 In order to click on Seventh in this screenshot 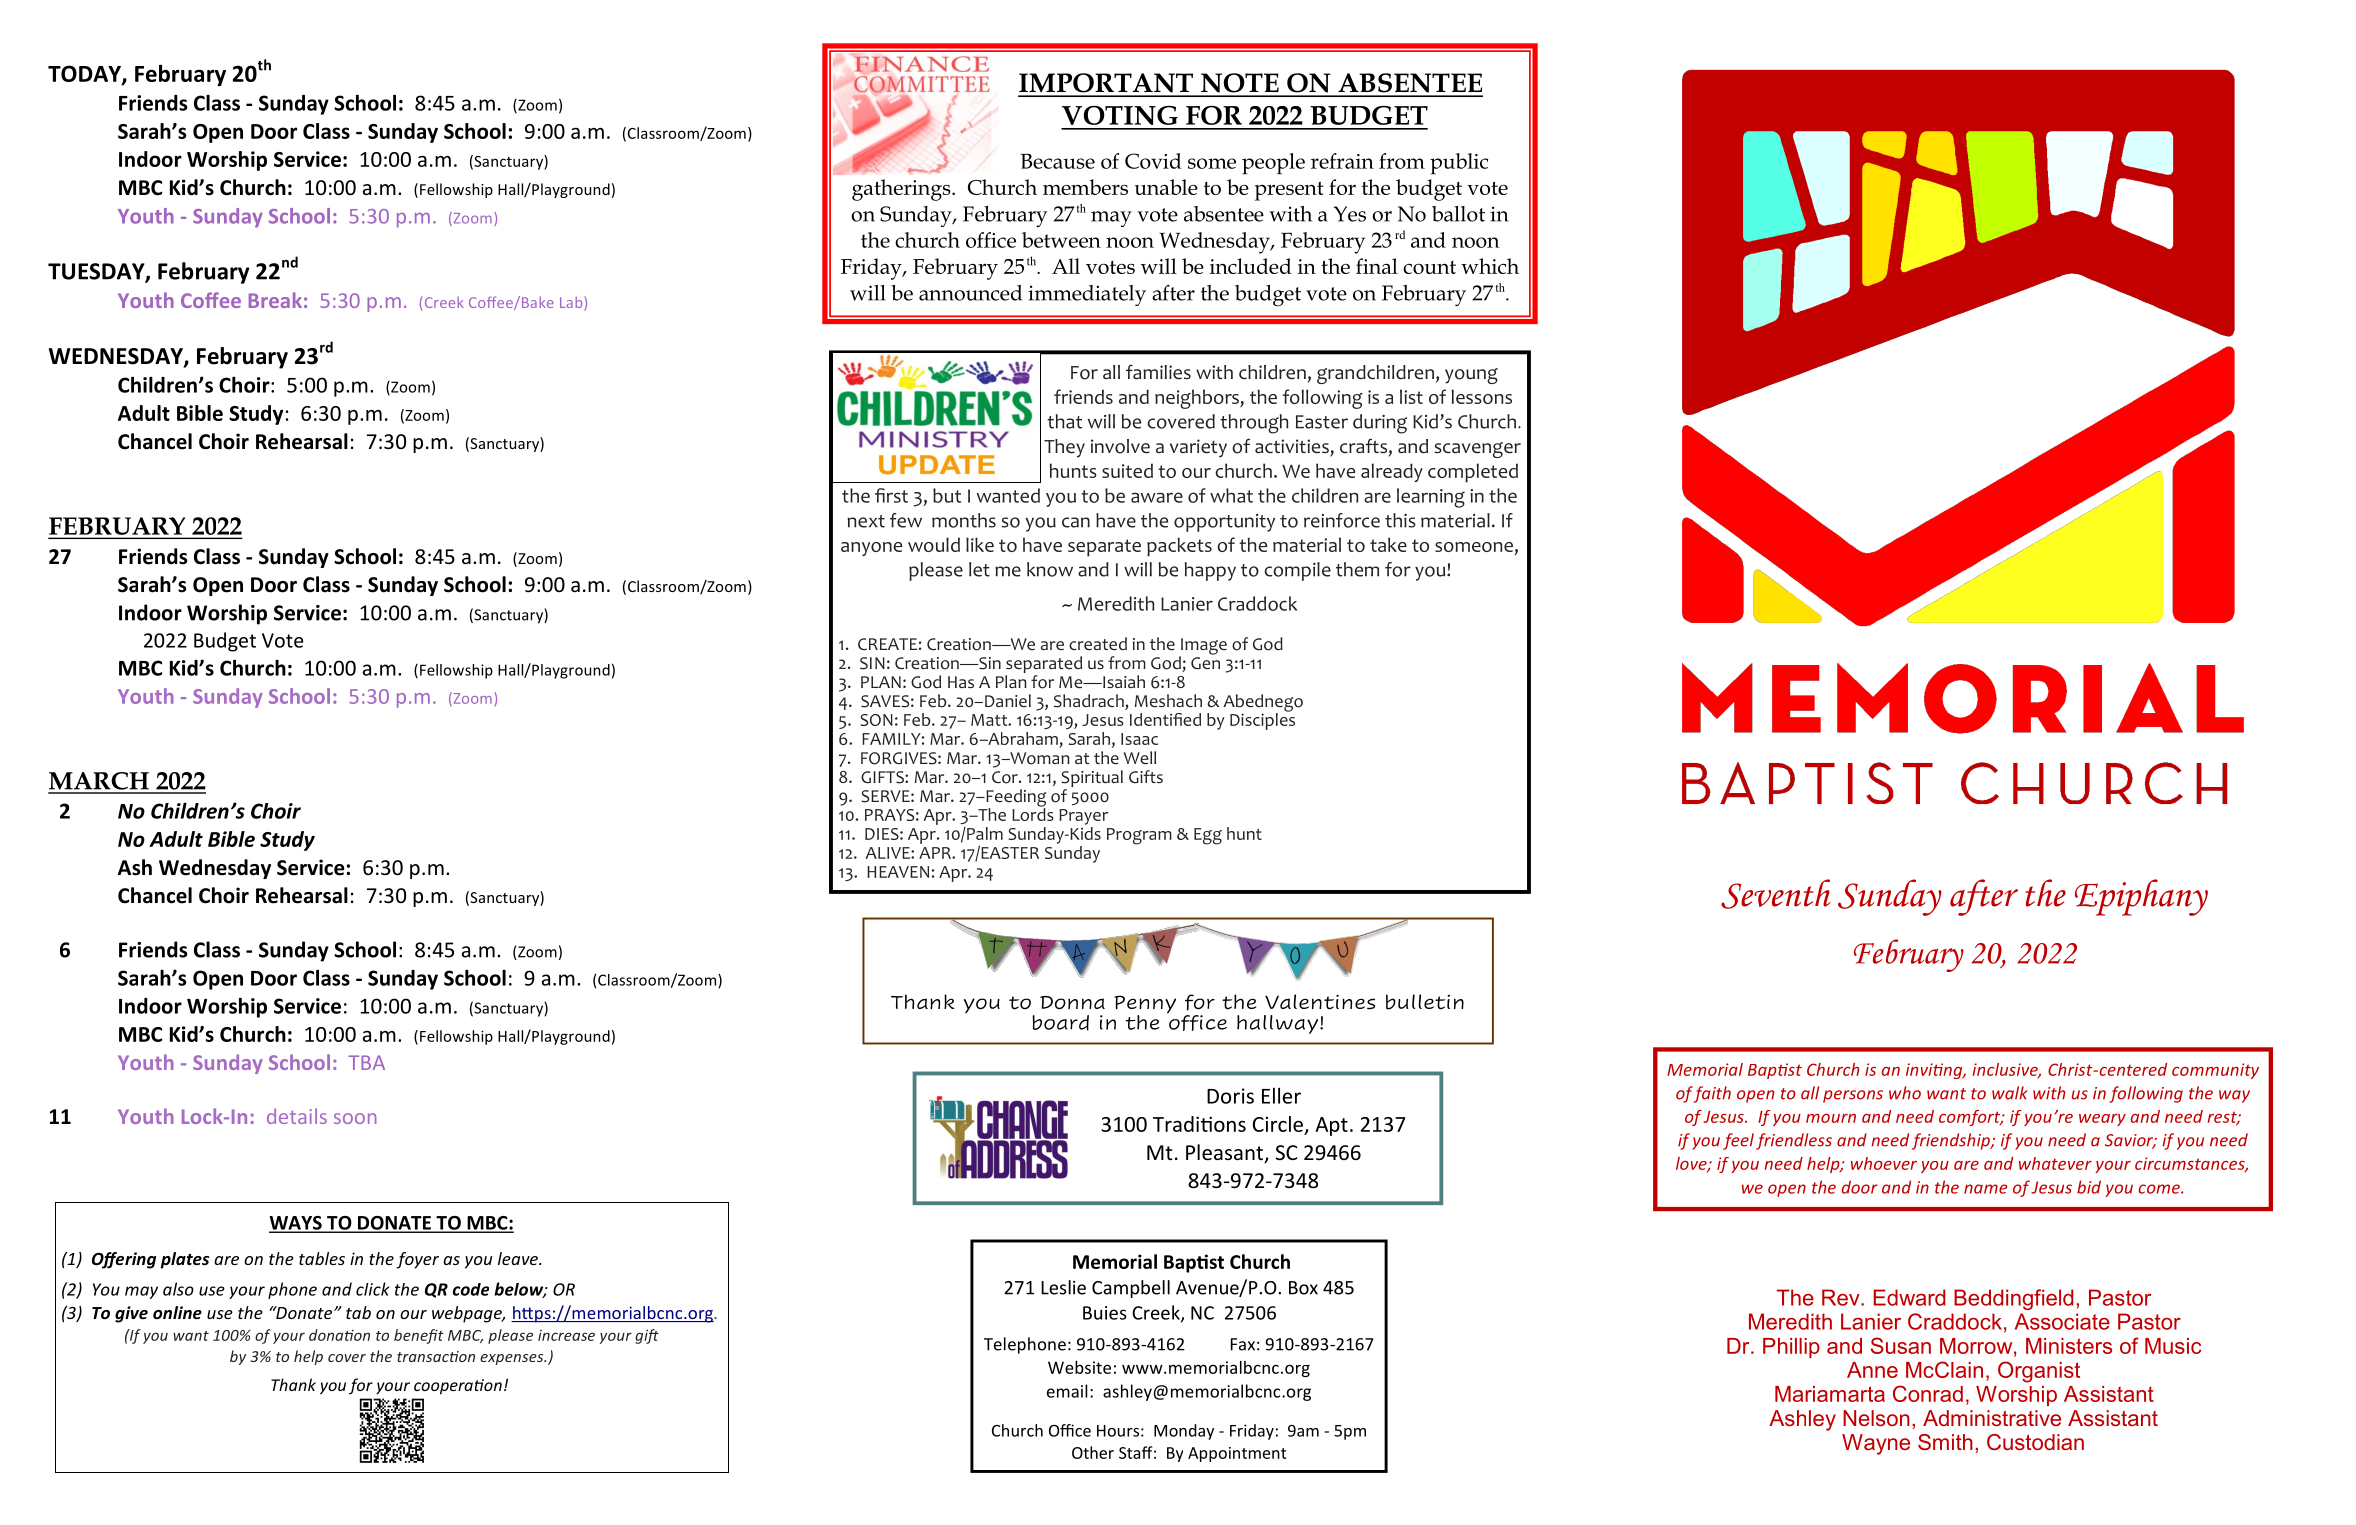, I will do `click(1776, 894)`.
